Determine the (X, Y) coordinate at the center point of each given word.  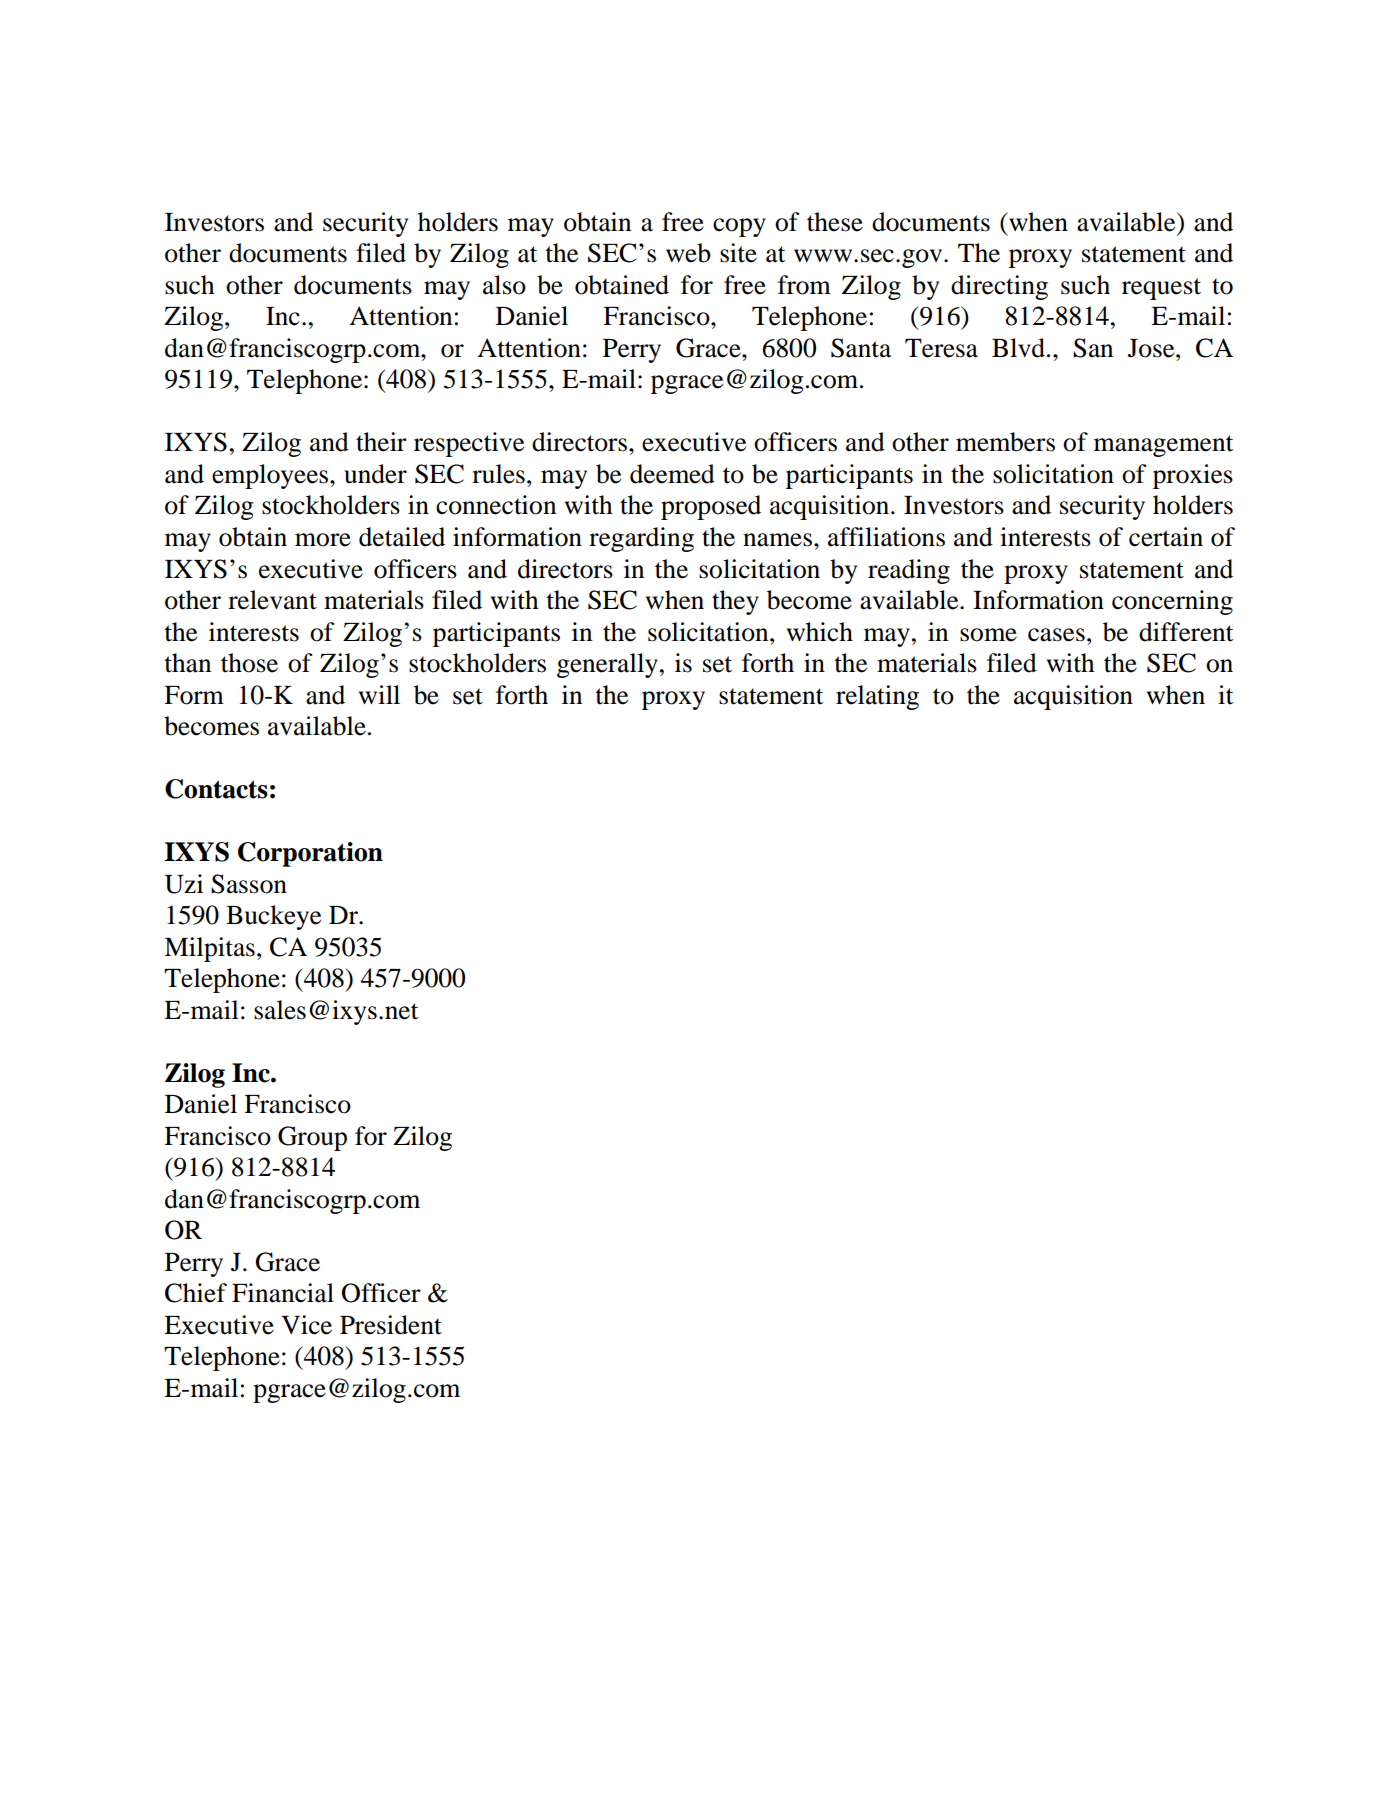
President (391, 1325)
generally (607, 665)
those (249, 663)
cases (1056, 635)
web (688, 253)
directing (999, 287)
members (1005, 442)
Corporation (310, 854)
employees (271, 476)
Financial (283, 1293)
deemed (672, 474)
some (988, 635)
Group (312, 1138)
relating (877, 697)
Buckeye (273, 917)
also (504, 285)
